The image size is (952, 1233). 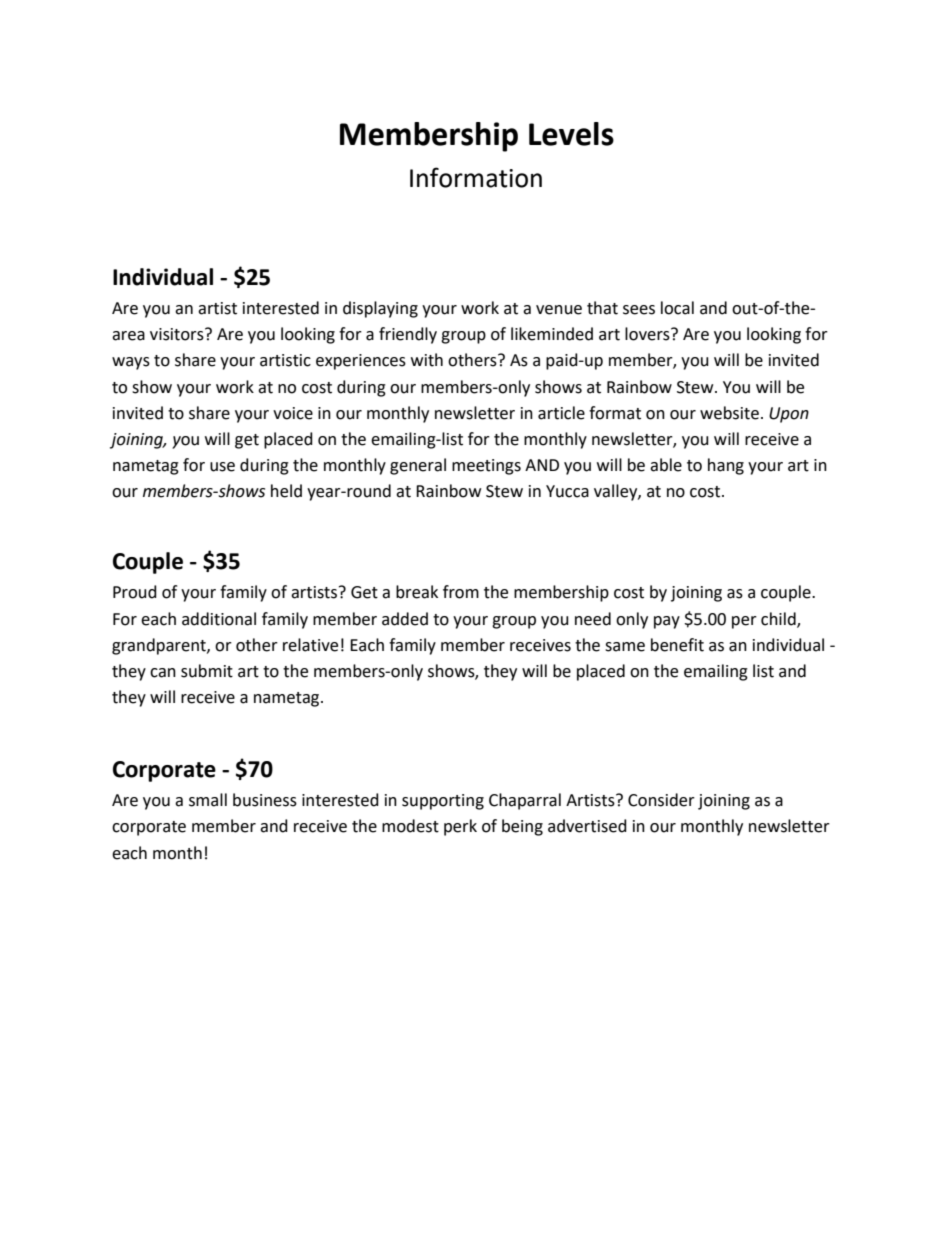 What do you see at coordinates (443, 802) in the image?
I see `supporting` at bounding box center [443, 802].
